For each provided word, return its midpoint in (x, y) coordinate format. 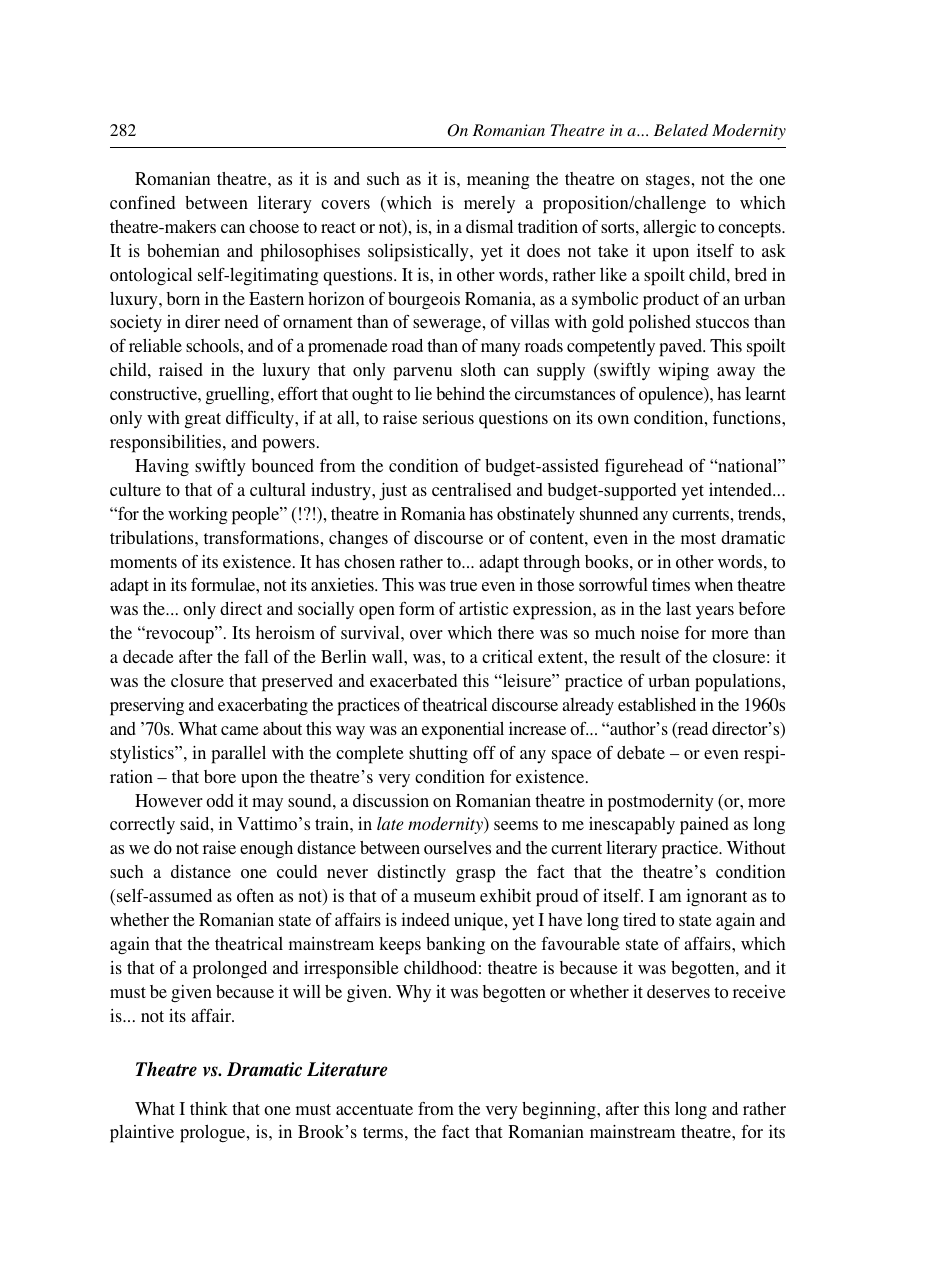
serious (448, 418)
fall (256, 656)
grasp (475, 876)
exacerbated (413, 680)
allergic (669, 229)
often (255, 895)
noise (660, 633)
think (209, 1108)
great (203, 420)
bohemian (183, 251)
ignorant (716, 897)
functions (748, 417)
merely (489, 204)
